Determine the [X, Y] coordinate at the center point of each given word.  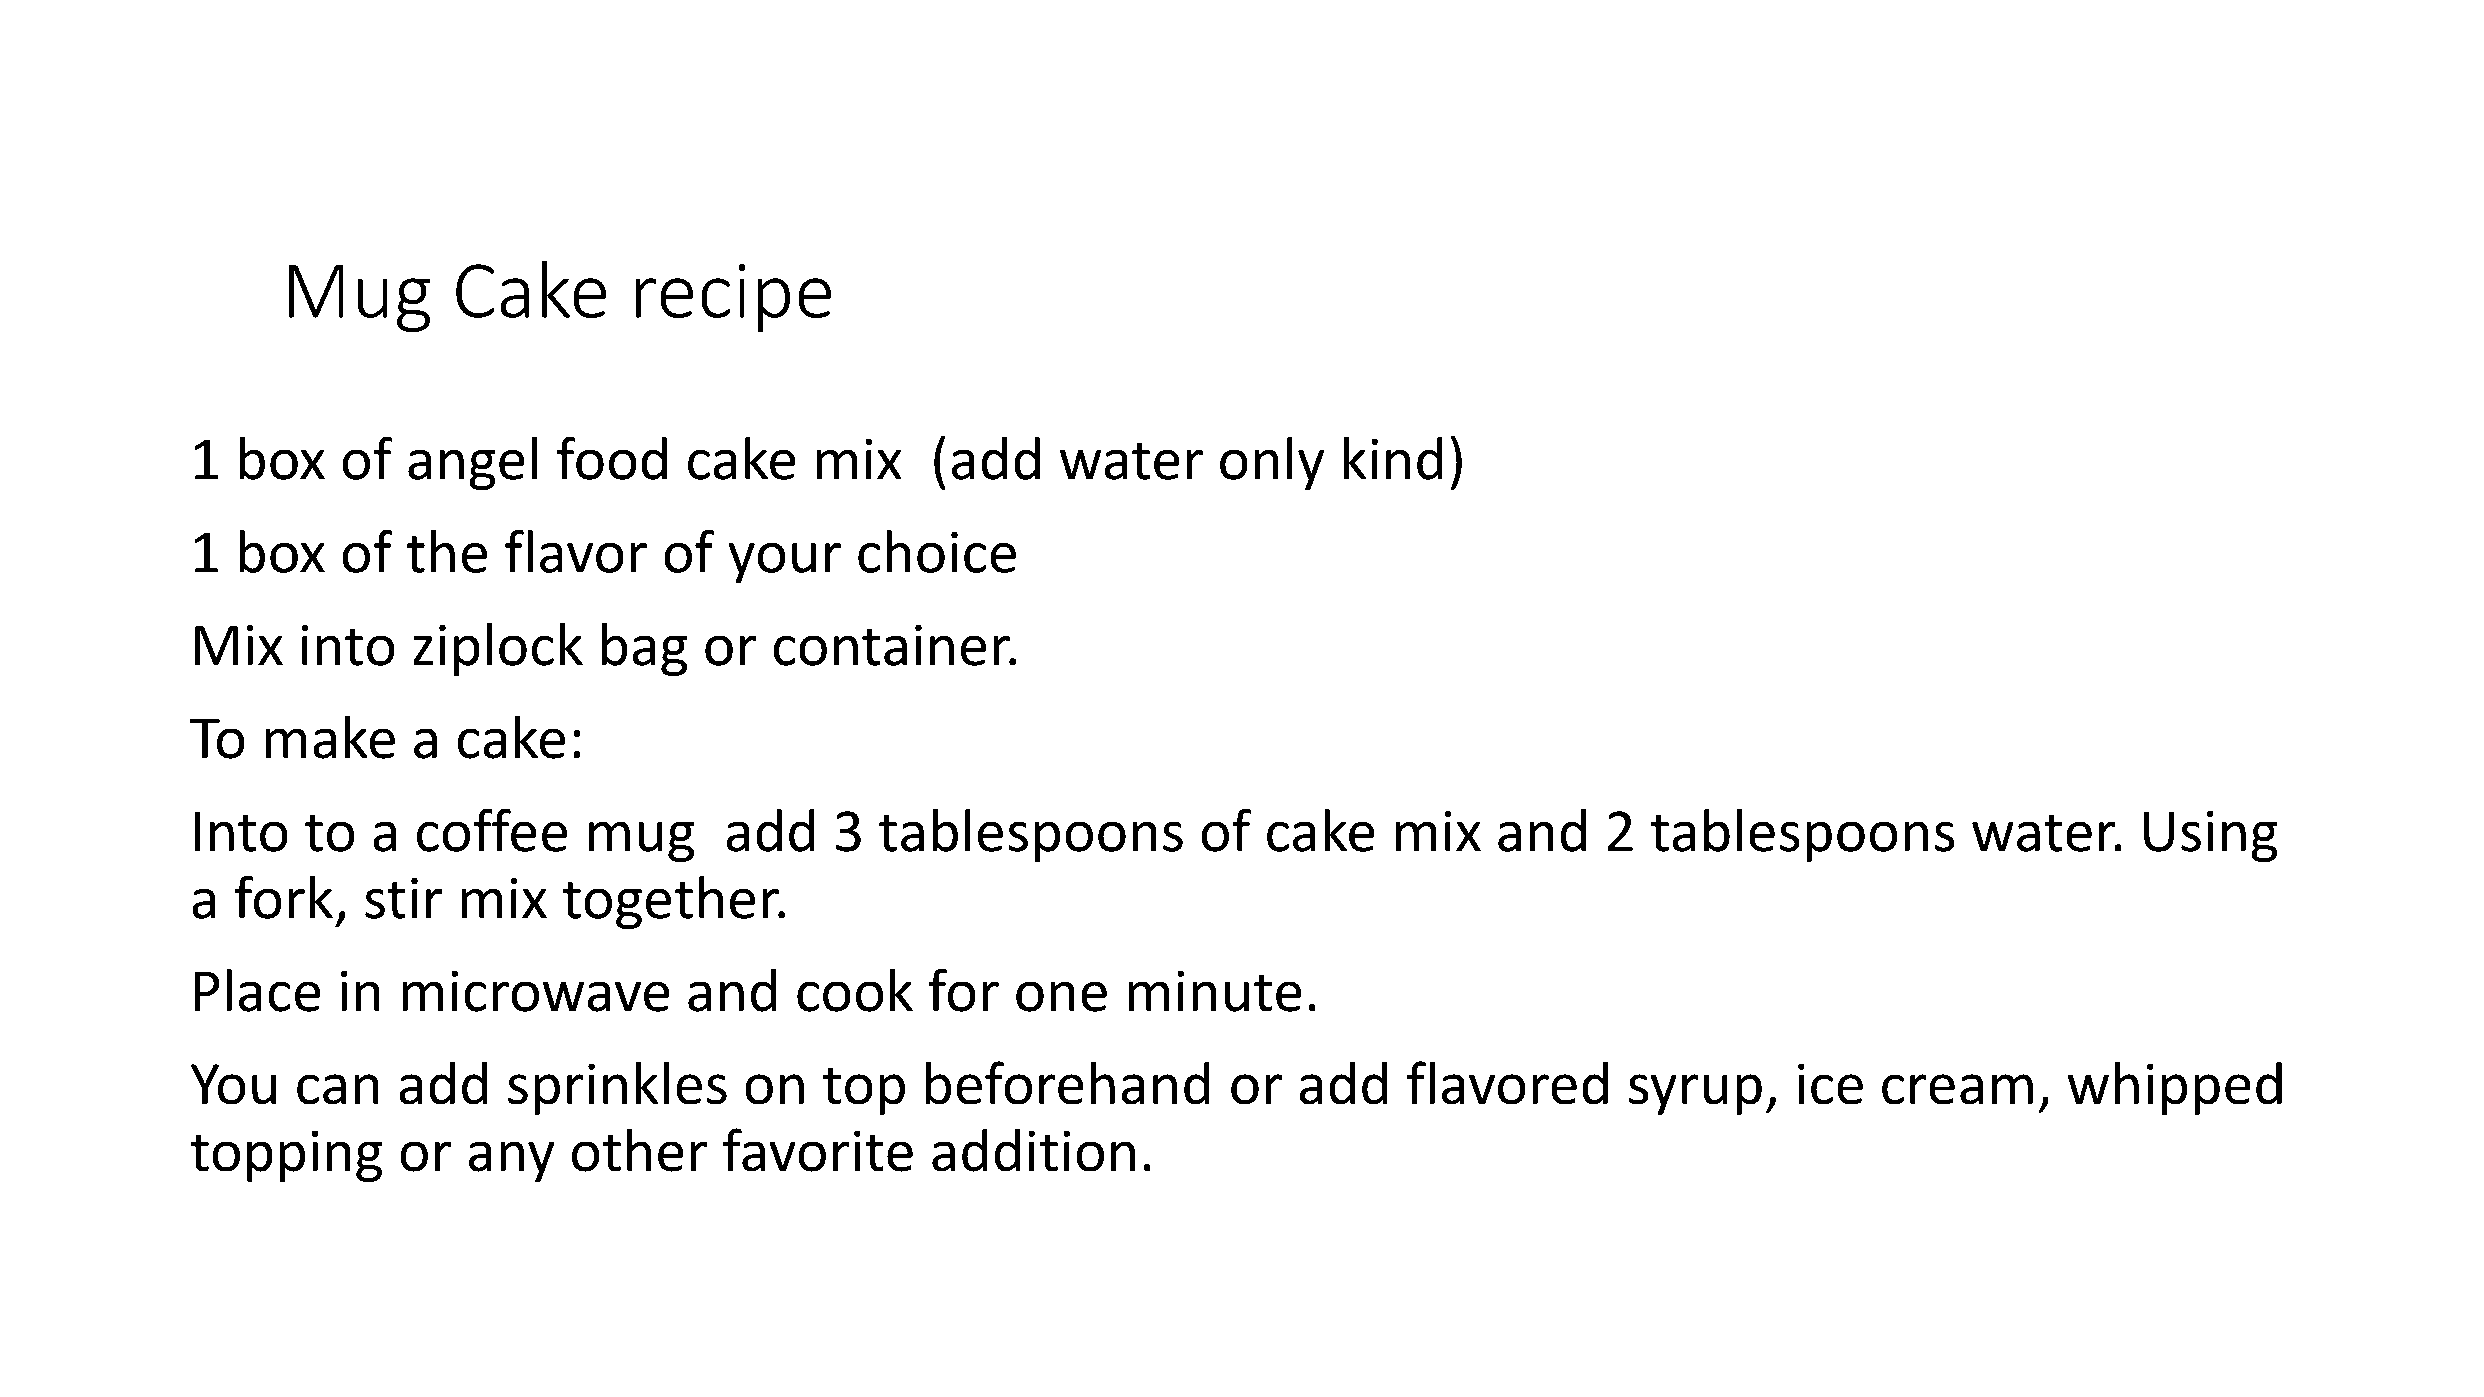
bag [644, 649]
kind [1393, 458]
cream [1957, 1089]
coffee [492, 830]
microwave [536, 991]
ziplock [498, 649]
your [785, 563]
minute [1215, 991]
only [1272, 463]
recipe [733, 298]
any [511, 1162]
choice [937, 551]
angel [472, 463]
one [1061, 997]
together [672, 902]
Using [2210, 836]
